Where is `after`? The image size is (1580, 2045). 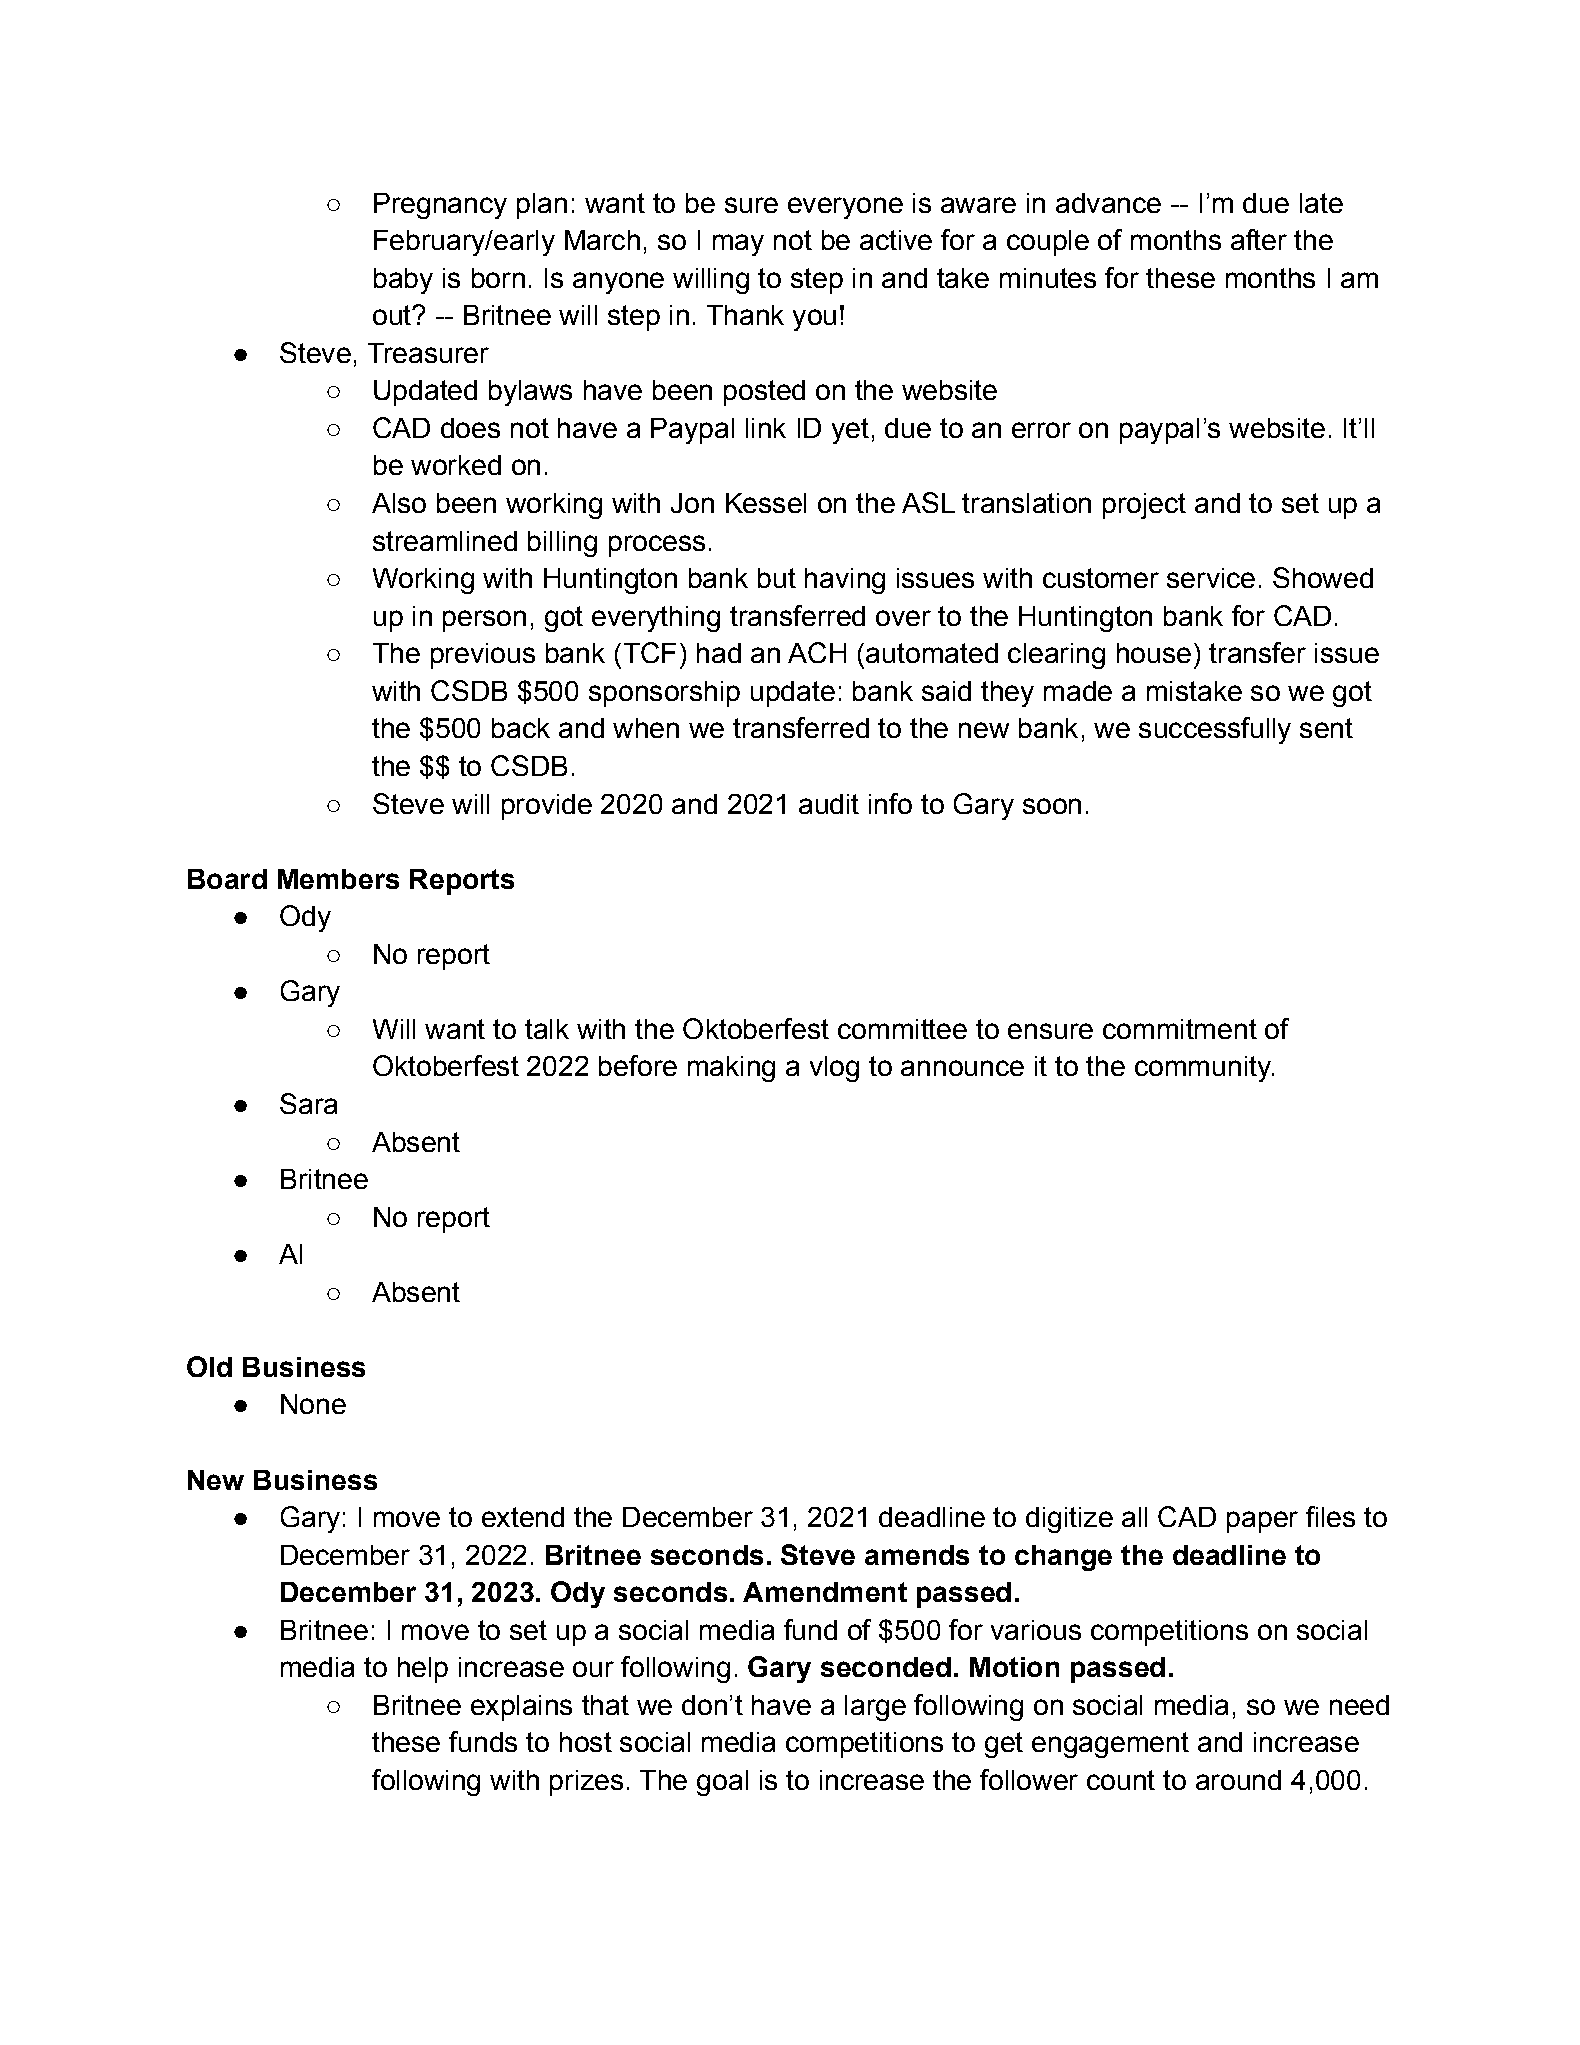
after is located at coordinates (1259, 239).
